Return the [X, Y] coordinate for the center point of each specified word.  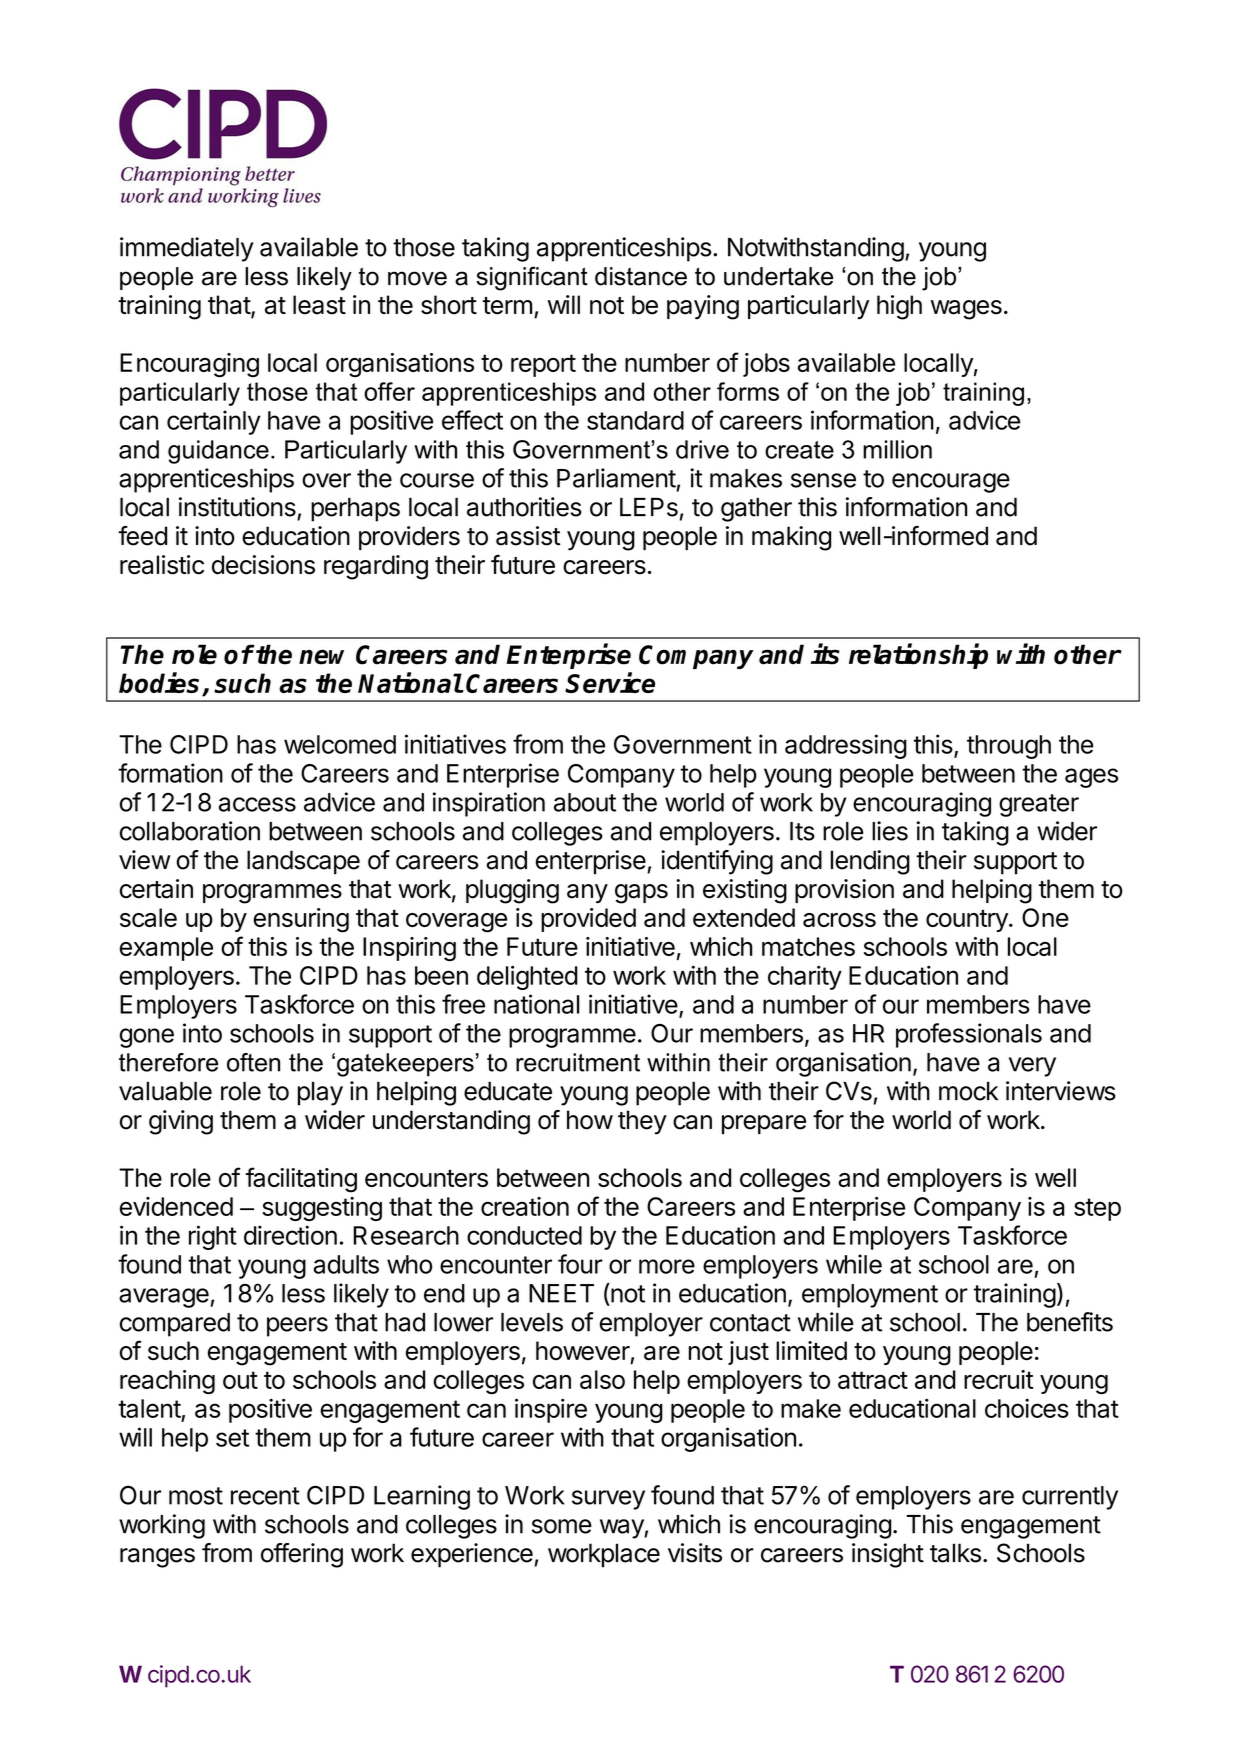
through [1009, 747]
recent [265, 1496]
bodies [161, 684]
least [319, 305]
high [899, 307]
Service [610, 682]
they [642, 1122]
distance [641, 276]
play [320, 1094]
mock [968, 1091]
